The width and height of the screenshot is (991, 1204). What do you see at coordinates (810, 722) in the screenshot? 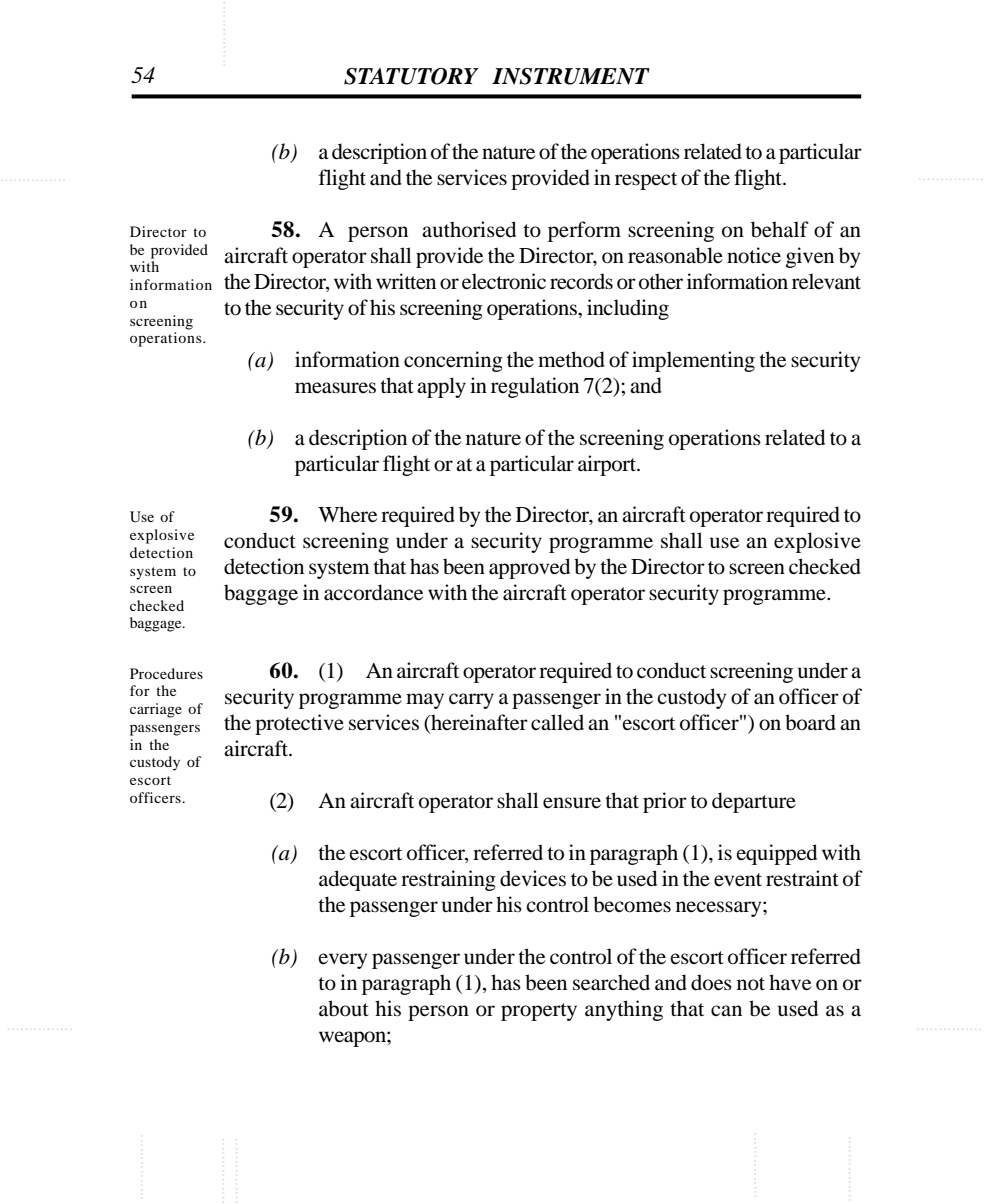
I see `board` at bounding box center [810, 722].
